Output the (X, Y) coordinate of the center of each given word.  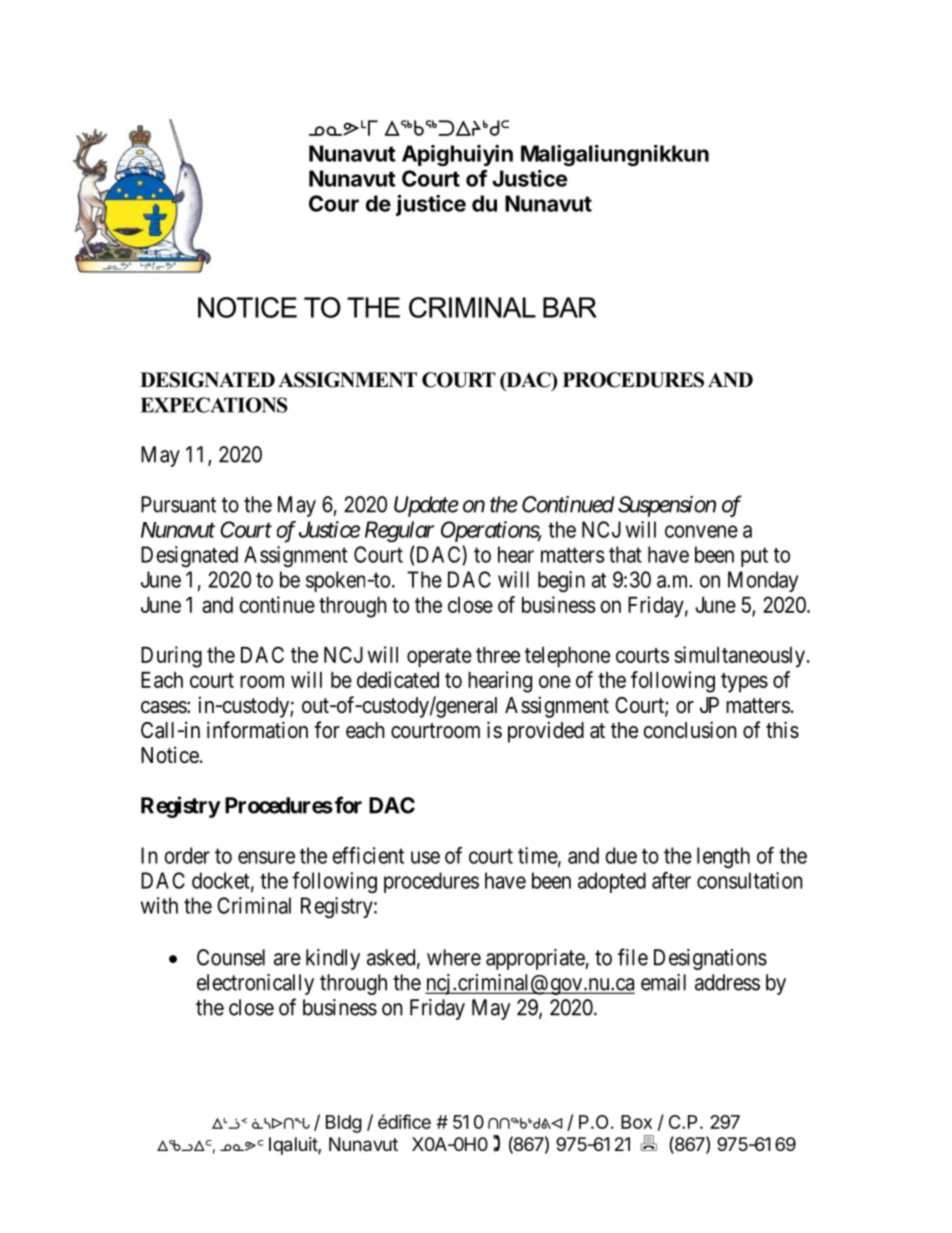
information (257, 730)
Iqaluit (294, 1146)
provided (546, 732)
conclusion (690, 730)
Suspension (667, 506)
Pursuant (178, 504)
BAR (570, 307)
